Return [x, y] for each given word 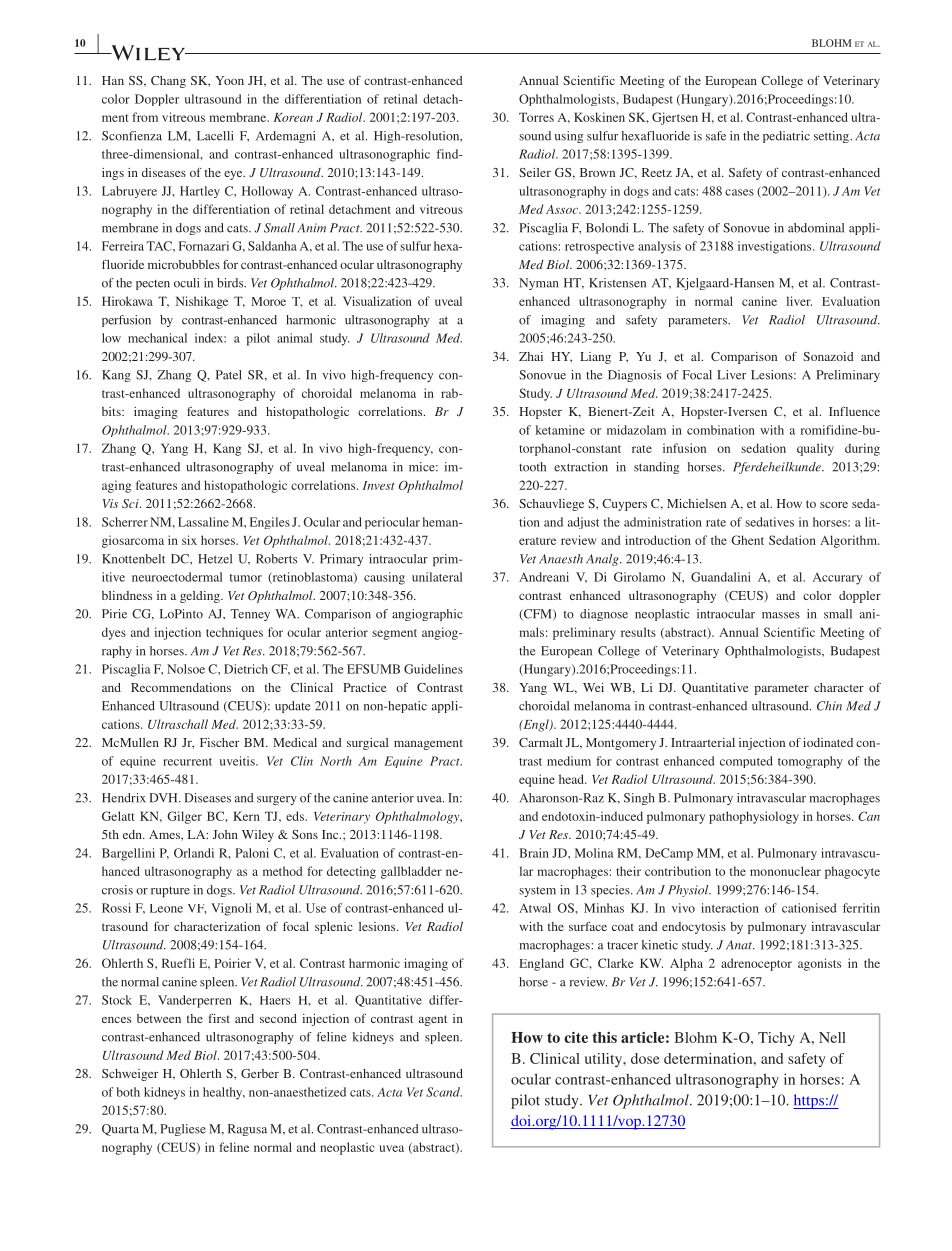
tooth [532, 467]
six [189, 540]
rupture [170, 892]
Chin [829, 706]
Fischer [219, 742]
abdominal [816, 228]
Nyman [538, 284]
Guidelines [433, 669]
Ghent [747, 540]
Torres [536, 117]
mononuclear [785, 871]
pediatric [786, 137]
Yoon [229, 80]
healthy [224, 1093]
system [537, 892]
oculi [187, 283]
